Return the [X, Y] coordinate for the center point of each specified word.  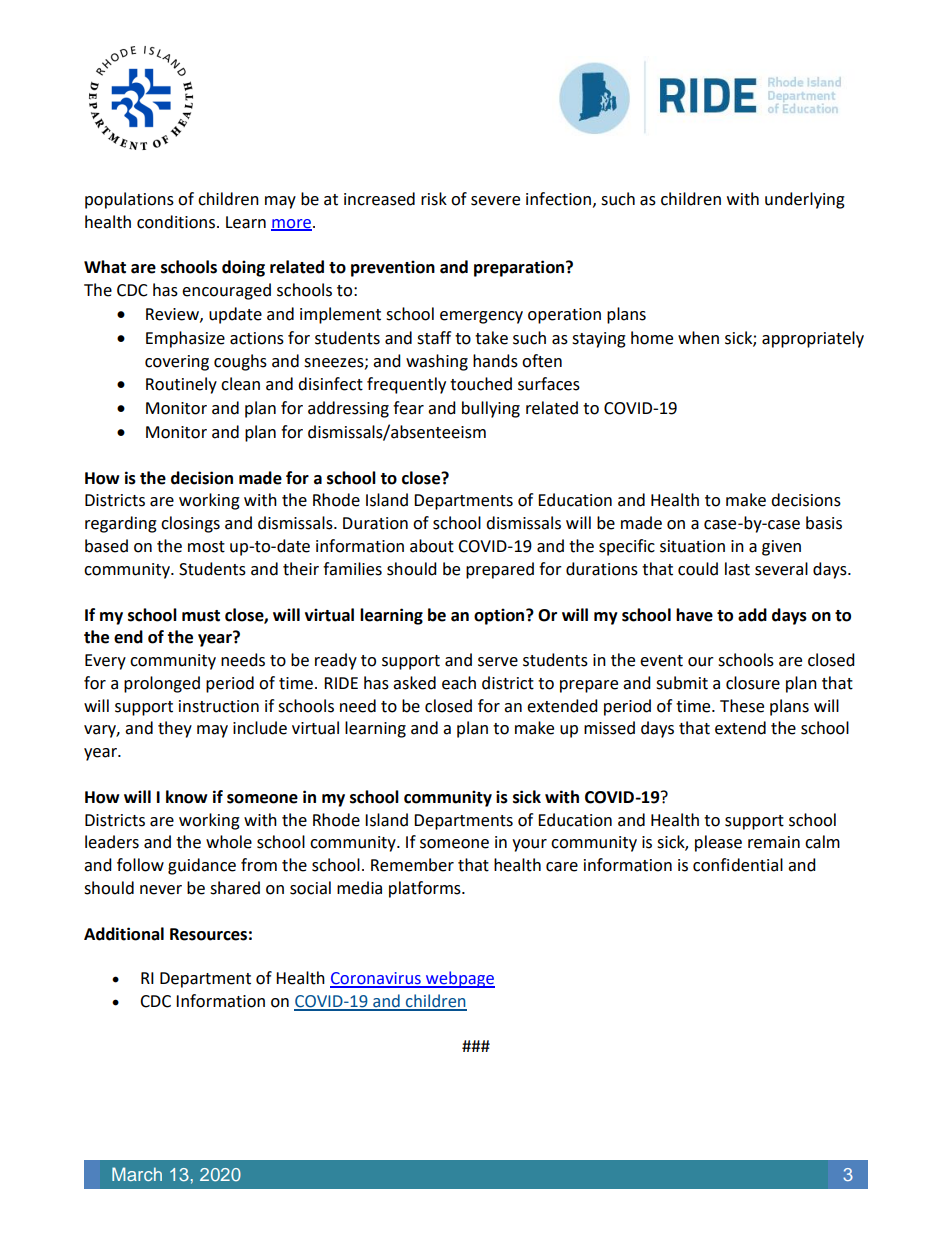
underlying [805, 200]
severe [495, 201]
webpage [459, 979]
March [137, 1174]
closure [753, 683]
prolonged [162, 684]
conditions [177, 222]
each [459, 683]
